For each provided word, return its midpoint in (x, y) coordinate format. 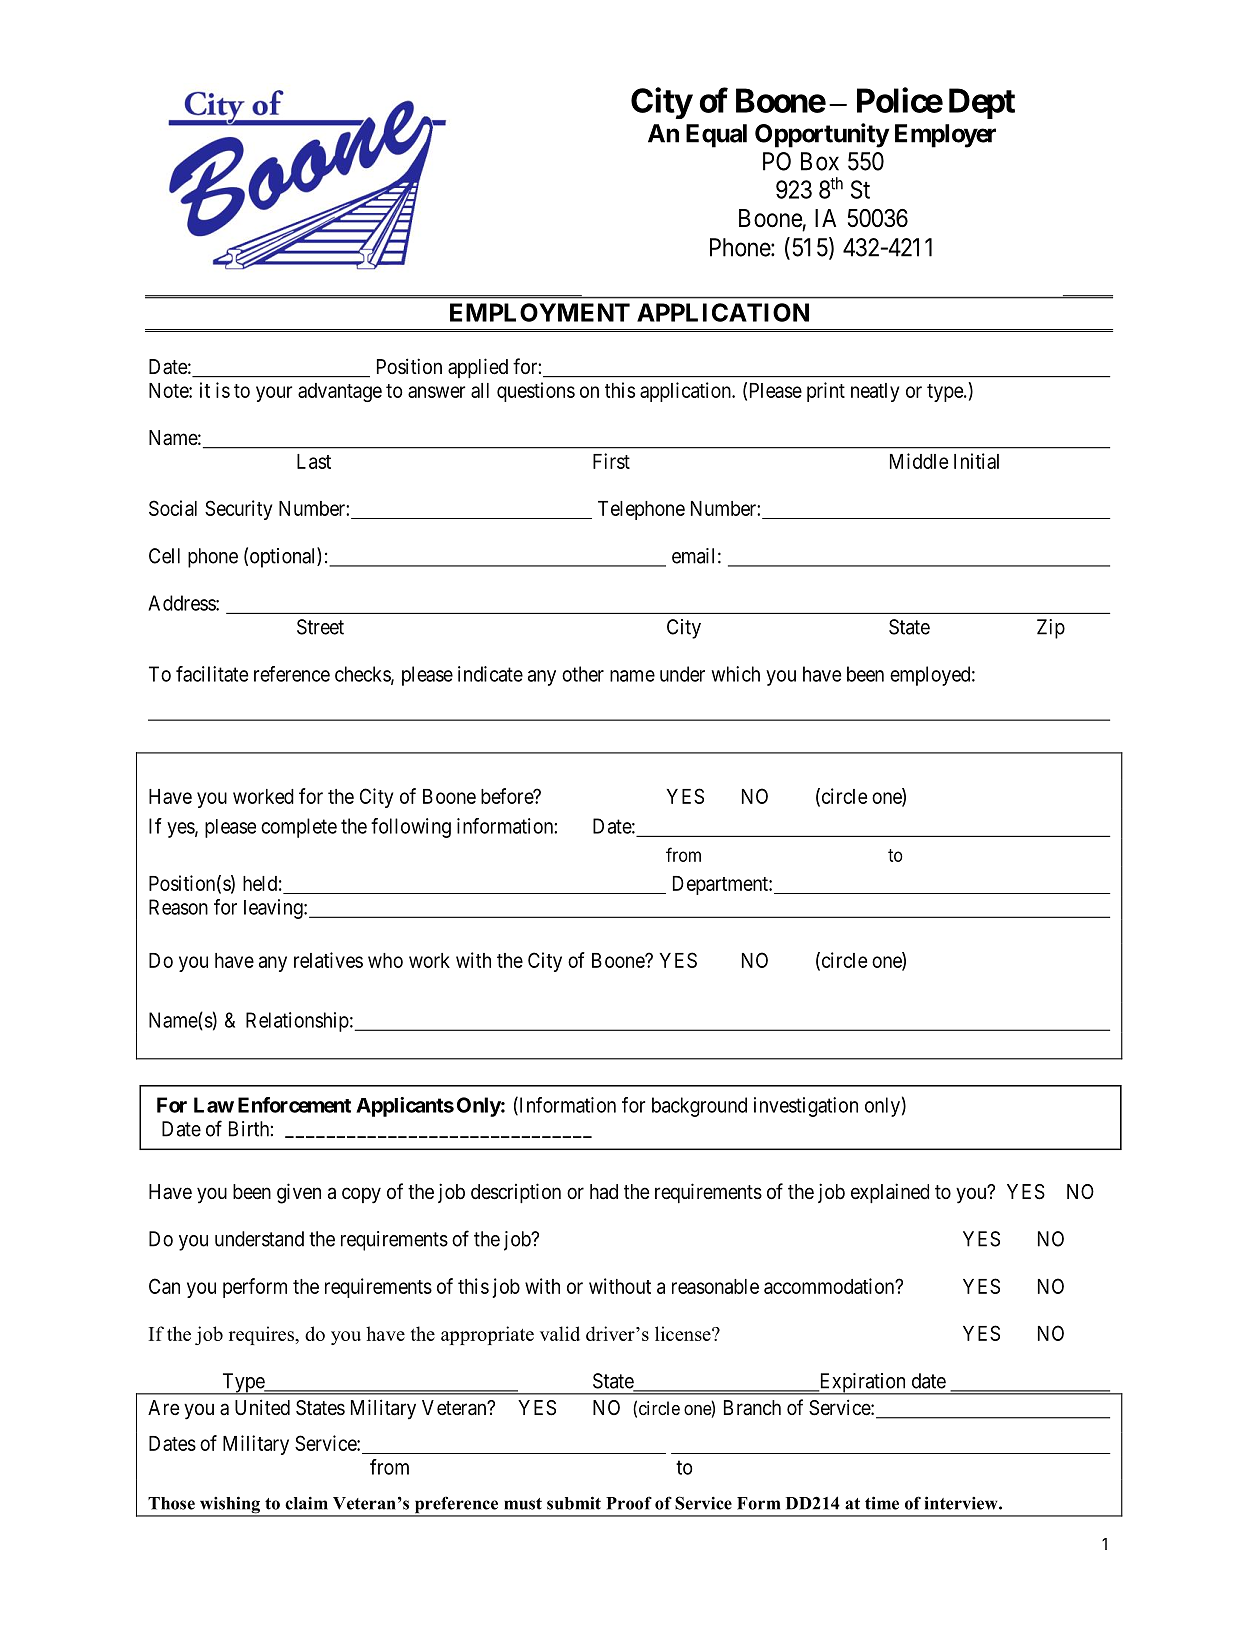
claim (306, 1503)
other (583, 674)
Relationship (297, 1022)
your (274, 394)
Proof (629, 1503)
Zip (1051, 629)
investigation (806, 1107)
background (699, 1107)
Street (320, 627)
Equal (716, 136)
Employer (945, 136)
